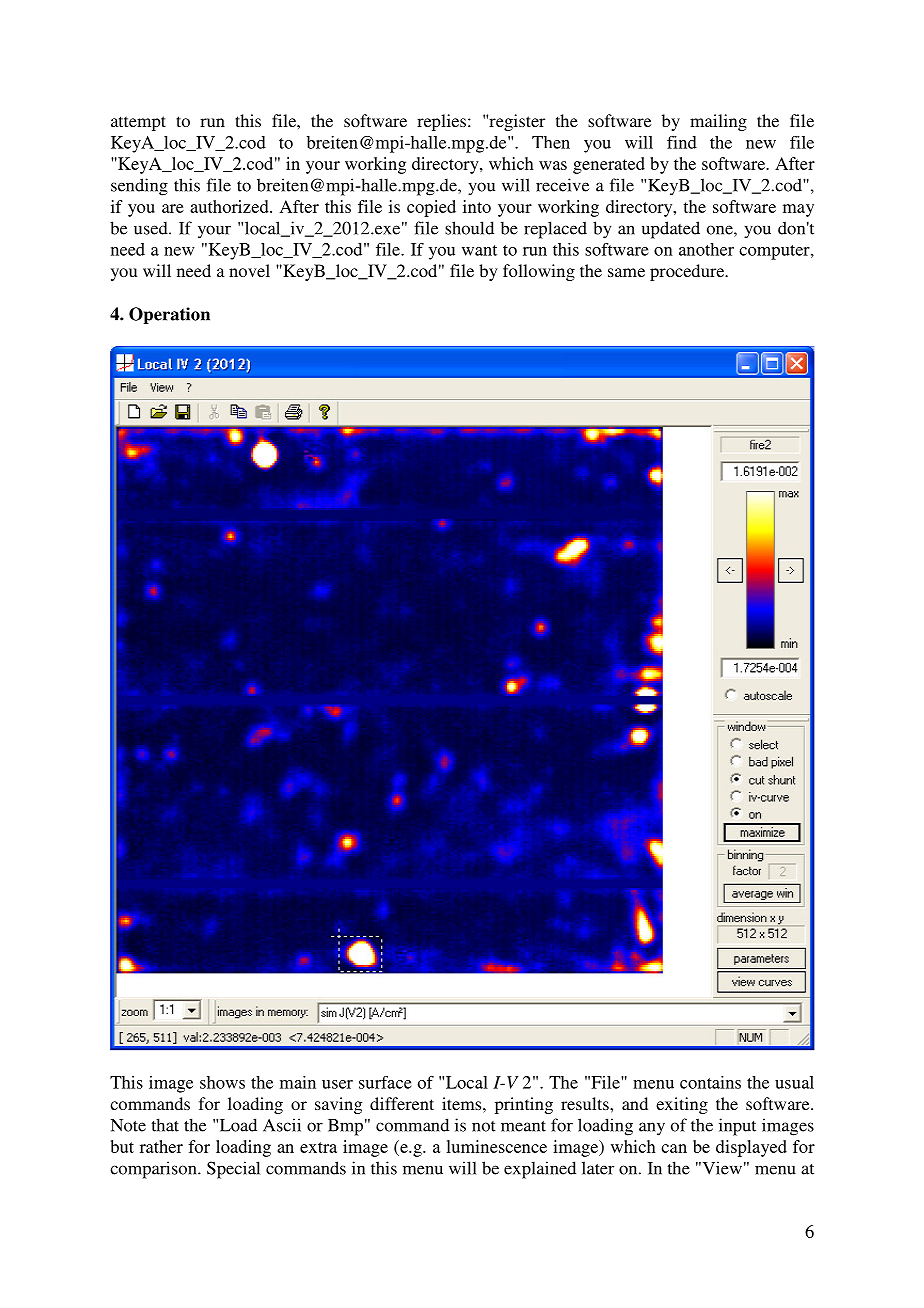 The width and height of the image is (924, 1308). What do you see at coordinates (222, 1082) in the image?
I see `shows` at bounding box center [222, 1082].
